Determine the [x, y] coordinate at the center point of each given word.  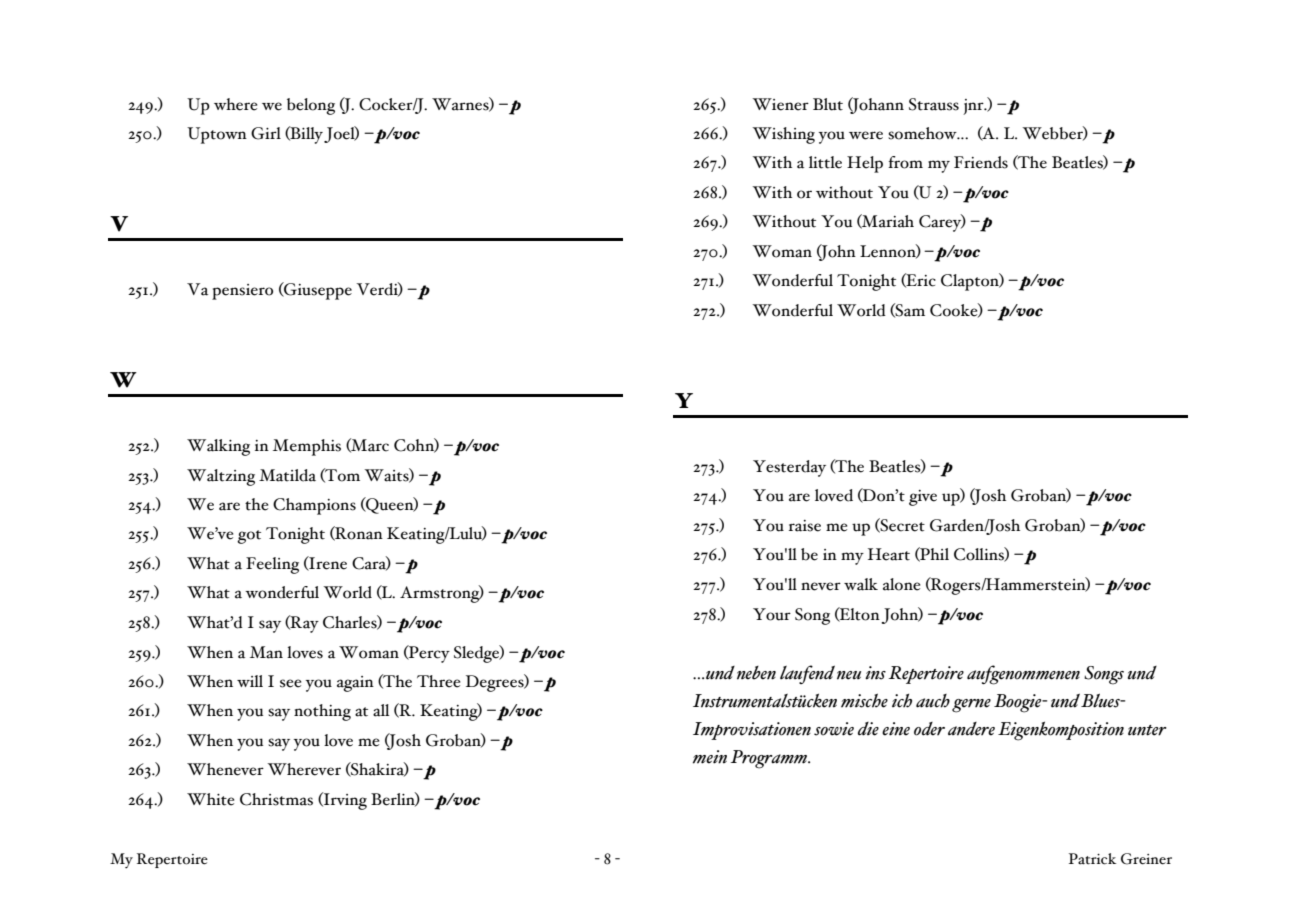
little [825, 162]
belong [311, 106]
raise [805, 526]
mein [710, 757]
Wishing [783, 135]
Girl [266, 133]
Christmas [276, 799]
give [923, 498]
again [355, 684]
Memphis [307, 447]
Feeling [272, 565]
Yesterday [789, 468]
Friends [981, 162]
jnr [974, 107]
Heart [889, 554]
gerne [971, 706]
